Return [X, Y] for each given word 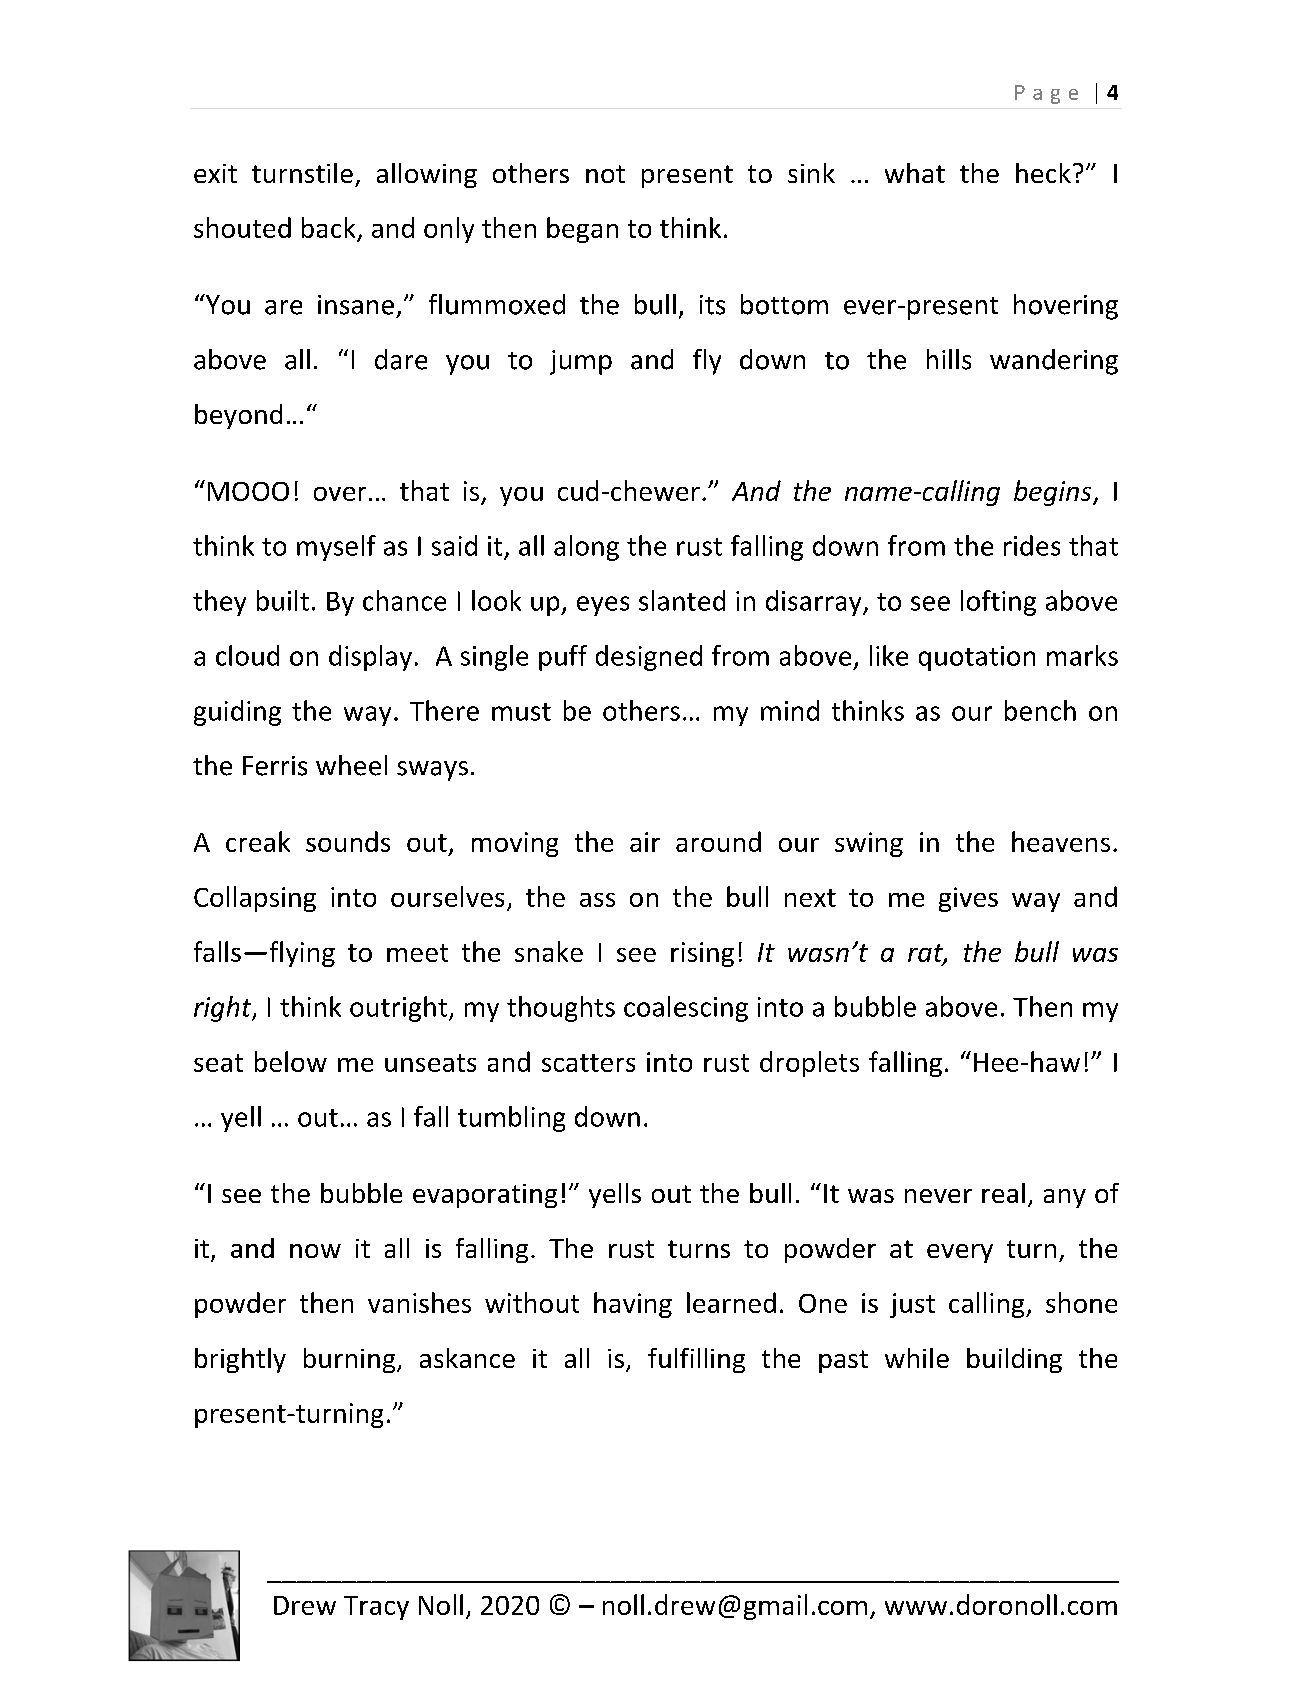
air [645, 842]
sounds [348, 841]
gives [968, 899]
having [633, 1305]
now [315, 1251]
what [915, 173]
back [328, 227]
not [605, 174]
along [586, 548]
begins [1054, 493]
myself [336, 548]
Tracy [376, 1608]
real [1003, 1193]
